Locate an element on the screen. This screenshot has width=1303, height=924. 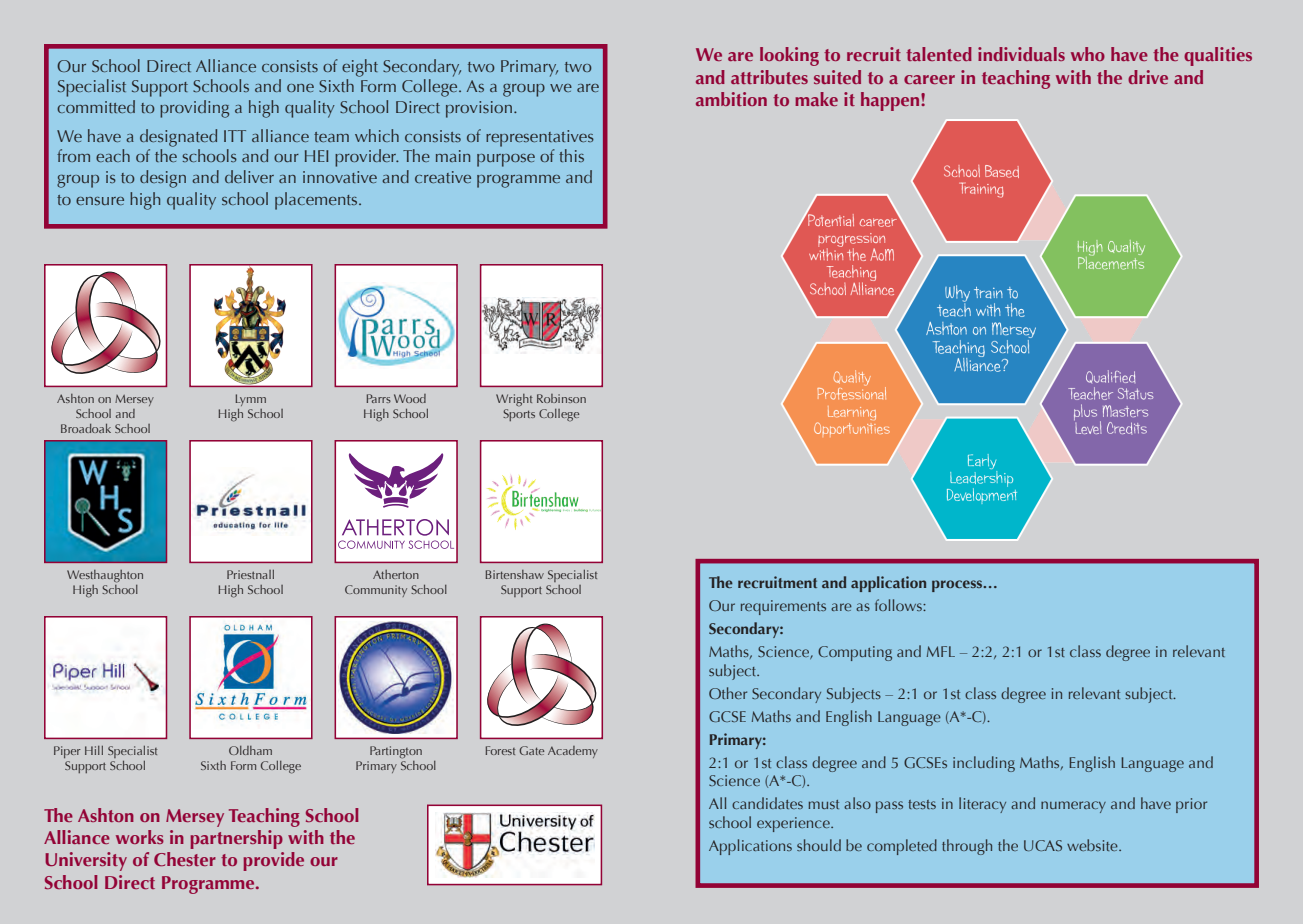
drive is located at coordinates (1148, 77).
